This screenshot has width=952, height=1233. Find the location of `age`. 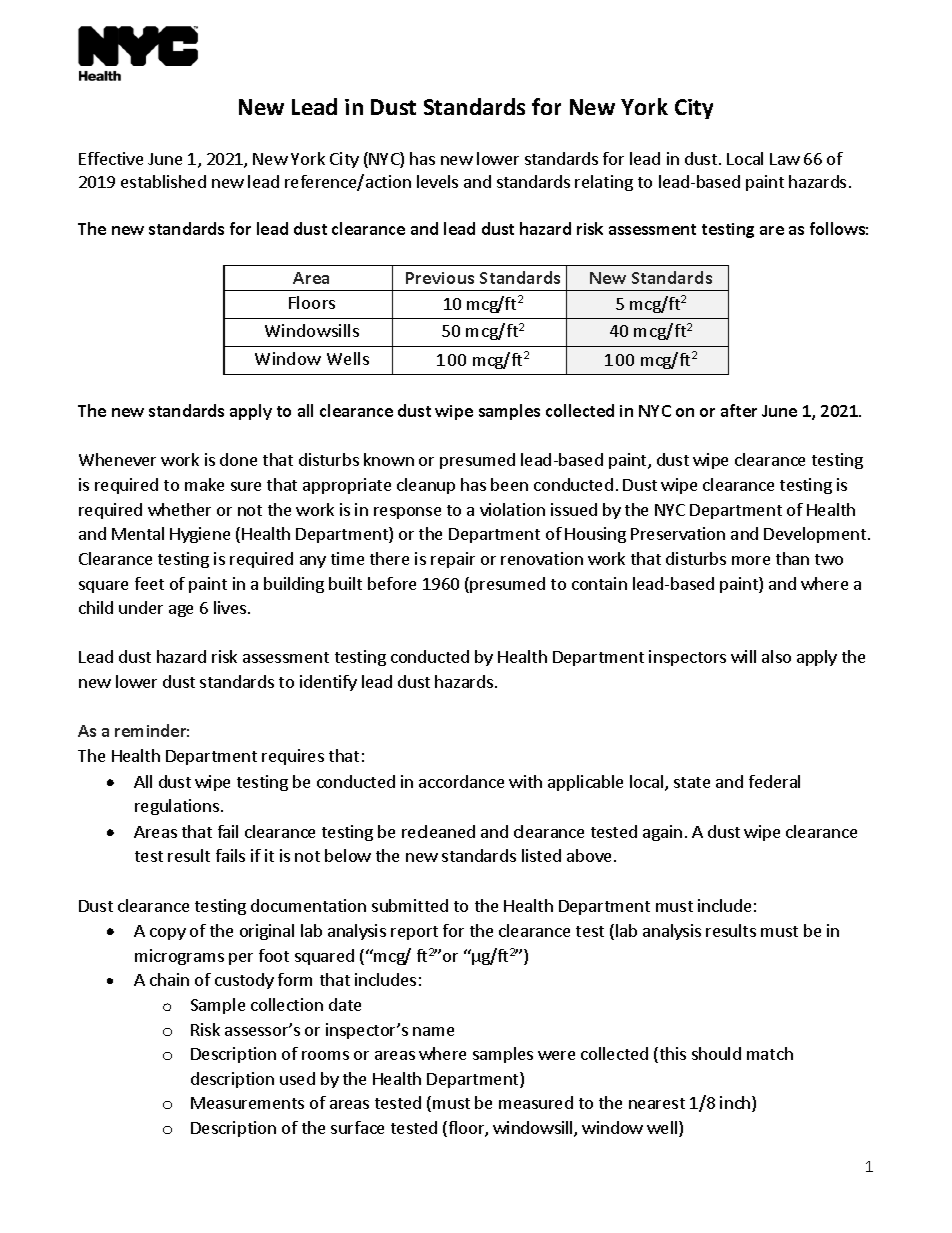

age is located at coordinates (181, 611).
